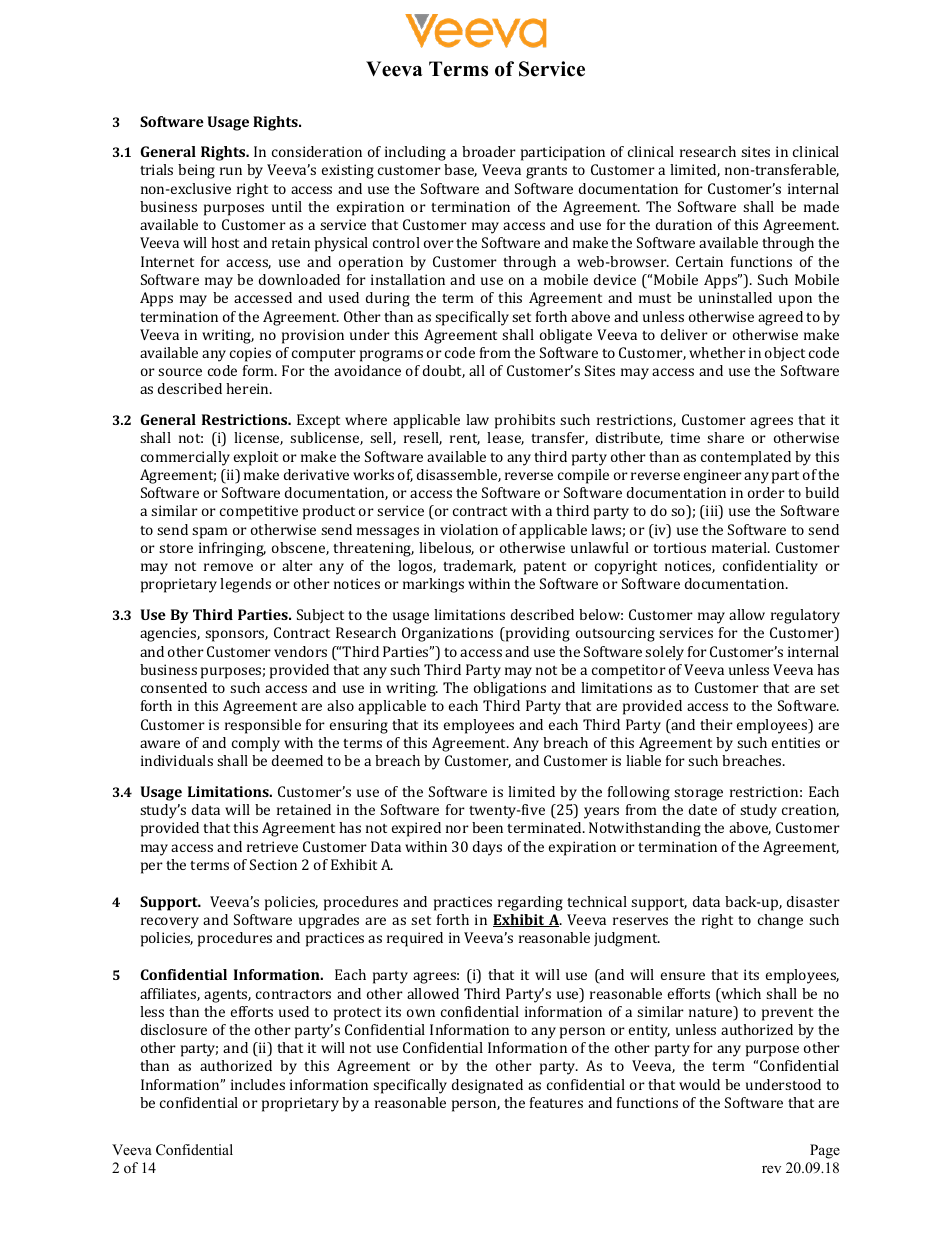  What do you see at coordinates (505, 438) in the document?
I see `lease` at bounding box center [505, 438].
